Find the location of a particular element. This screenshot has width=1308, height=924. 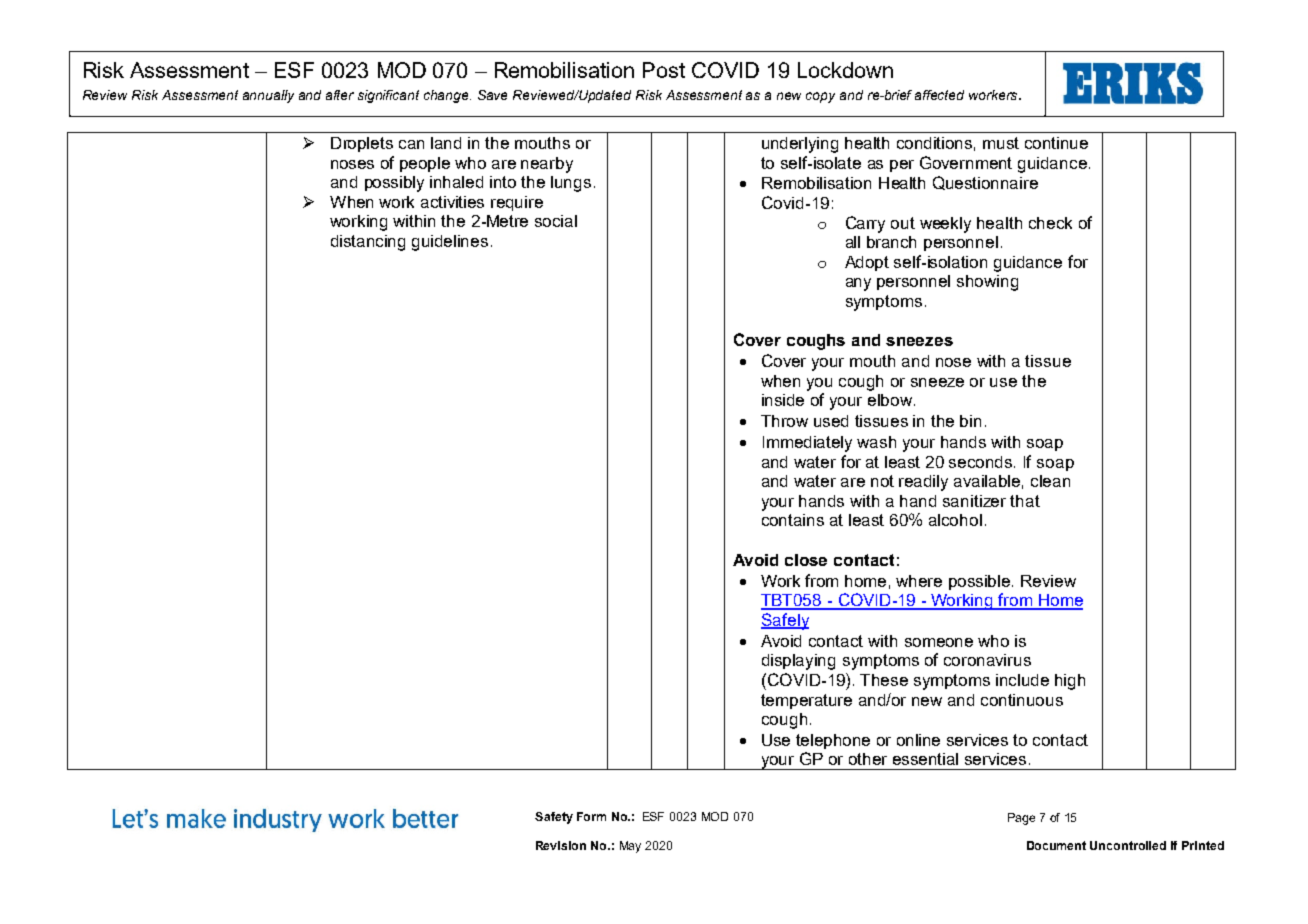

Document is located at coordinates (1056, 845).
